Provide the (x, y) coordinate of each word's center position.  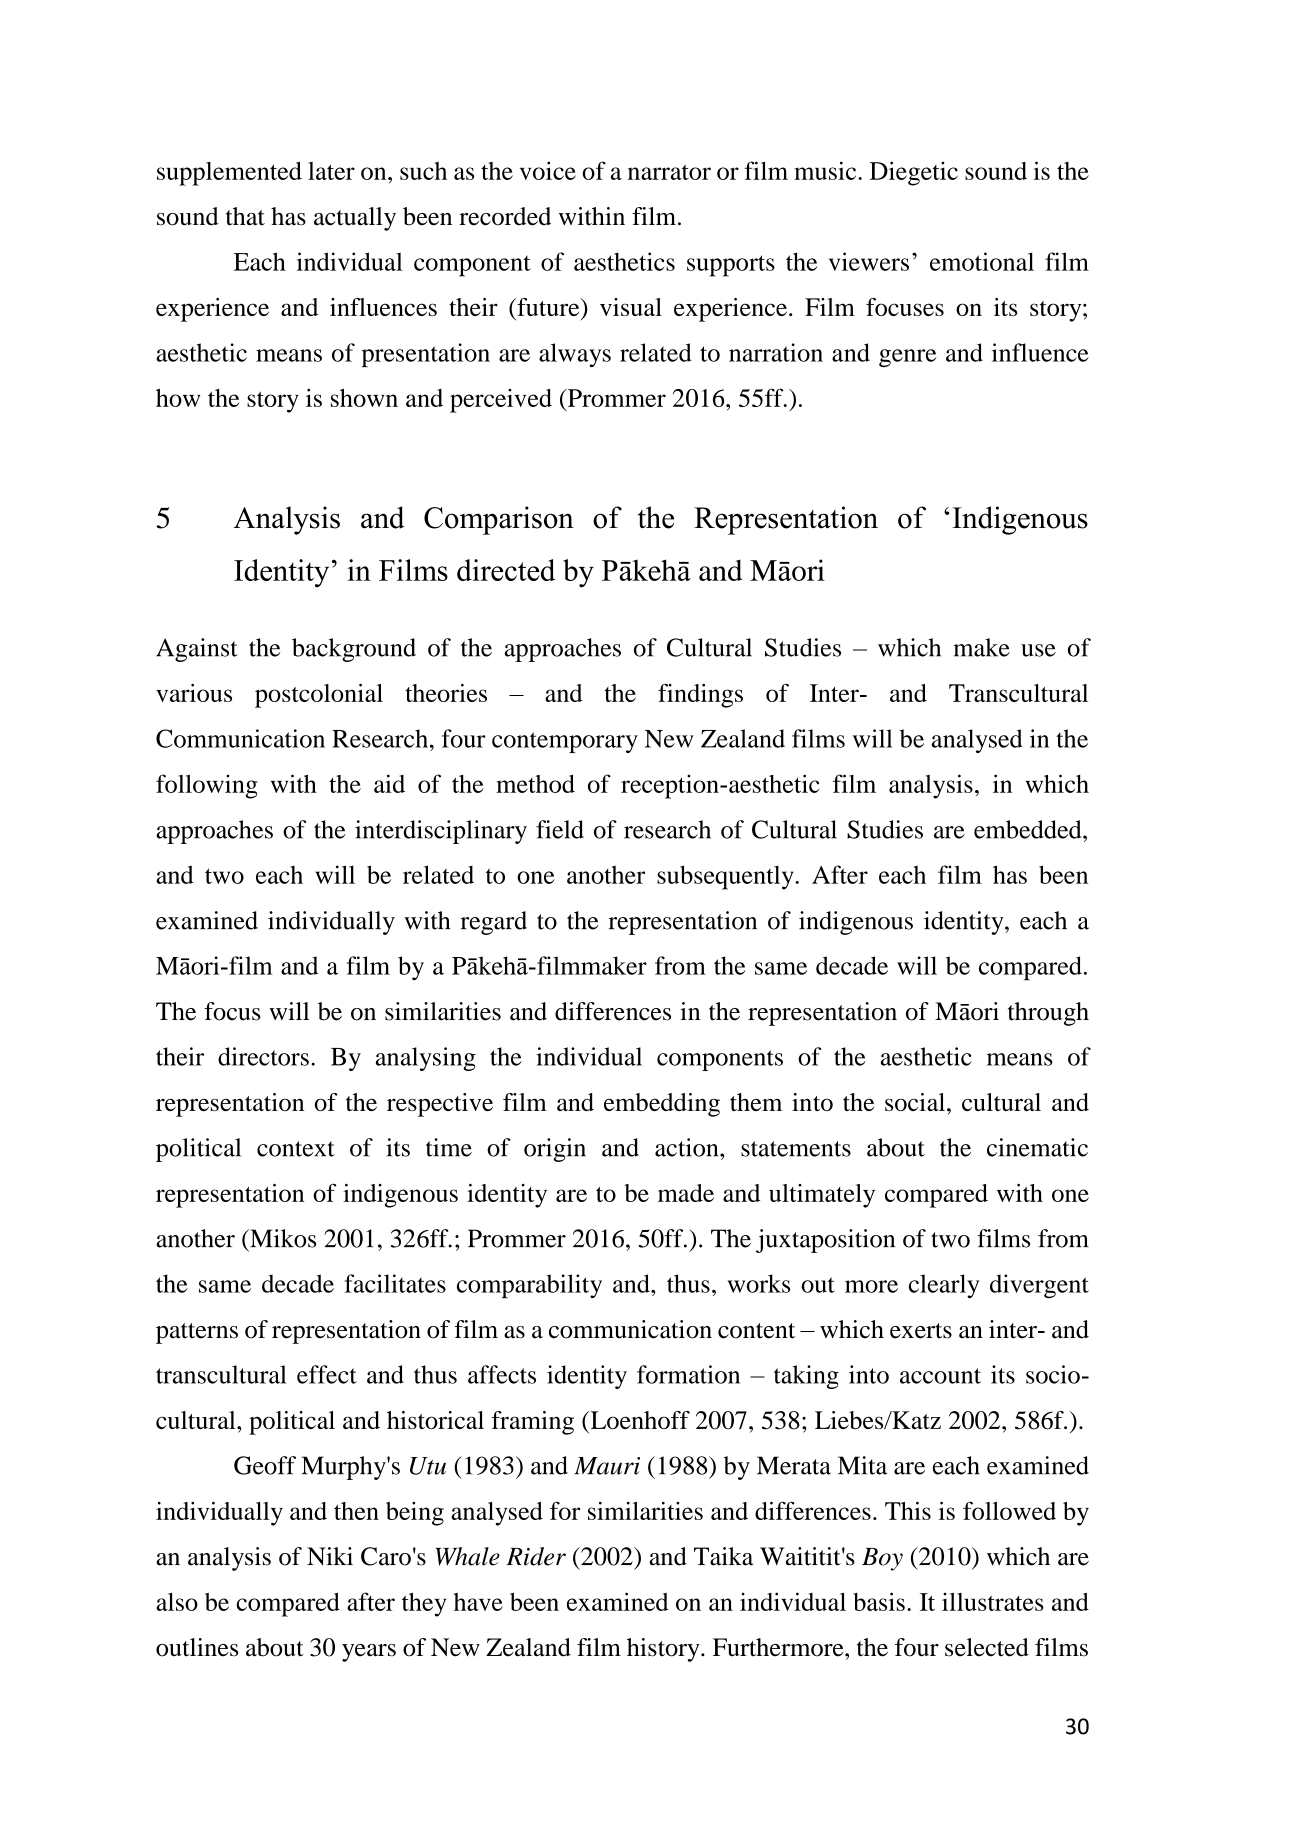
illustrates (993, 1602)
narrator (669, 172)
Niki (330, 1556)
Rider (536, 1556)
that (245, 216)
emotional (982, 261)
